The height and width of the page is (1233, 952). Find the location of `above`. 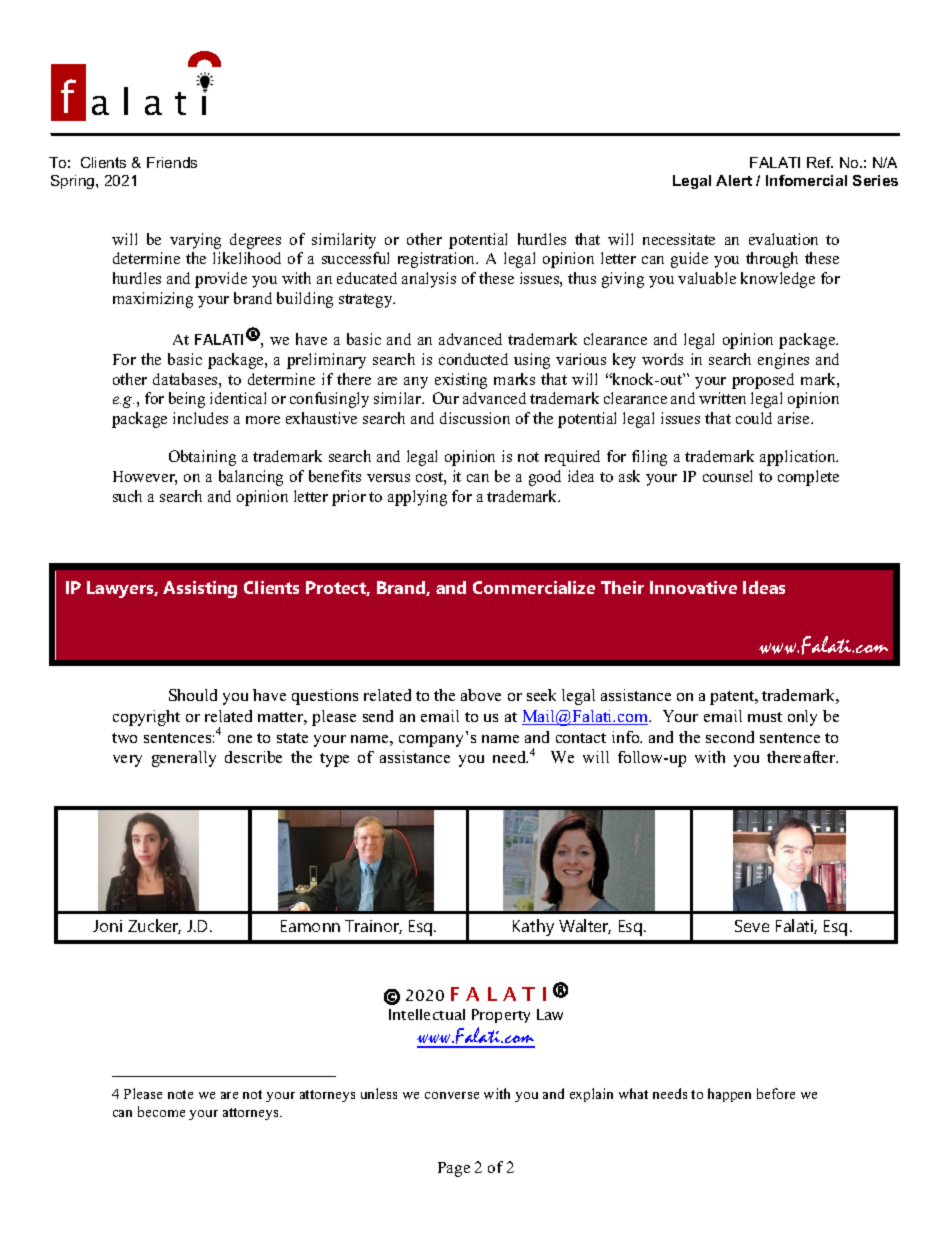

above is located at coordinates (481, 695).
